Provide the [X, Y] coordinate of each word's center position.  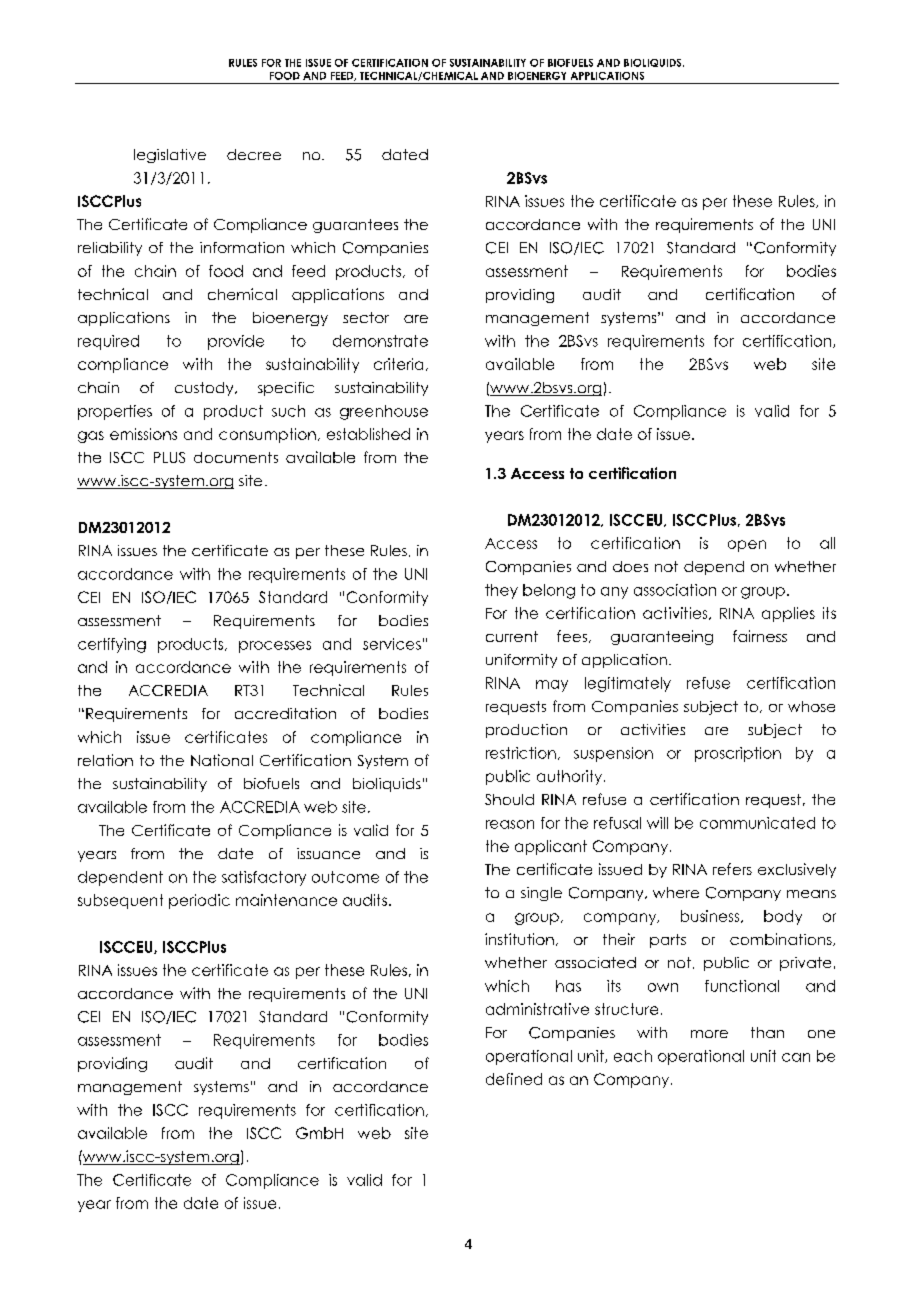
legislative [170, 156]
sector [366, 317]
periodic [199, 901]
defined [514, 1079]
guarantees [355, 226]
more [709, 1034]
